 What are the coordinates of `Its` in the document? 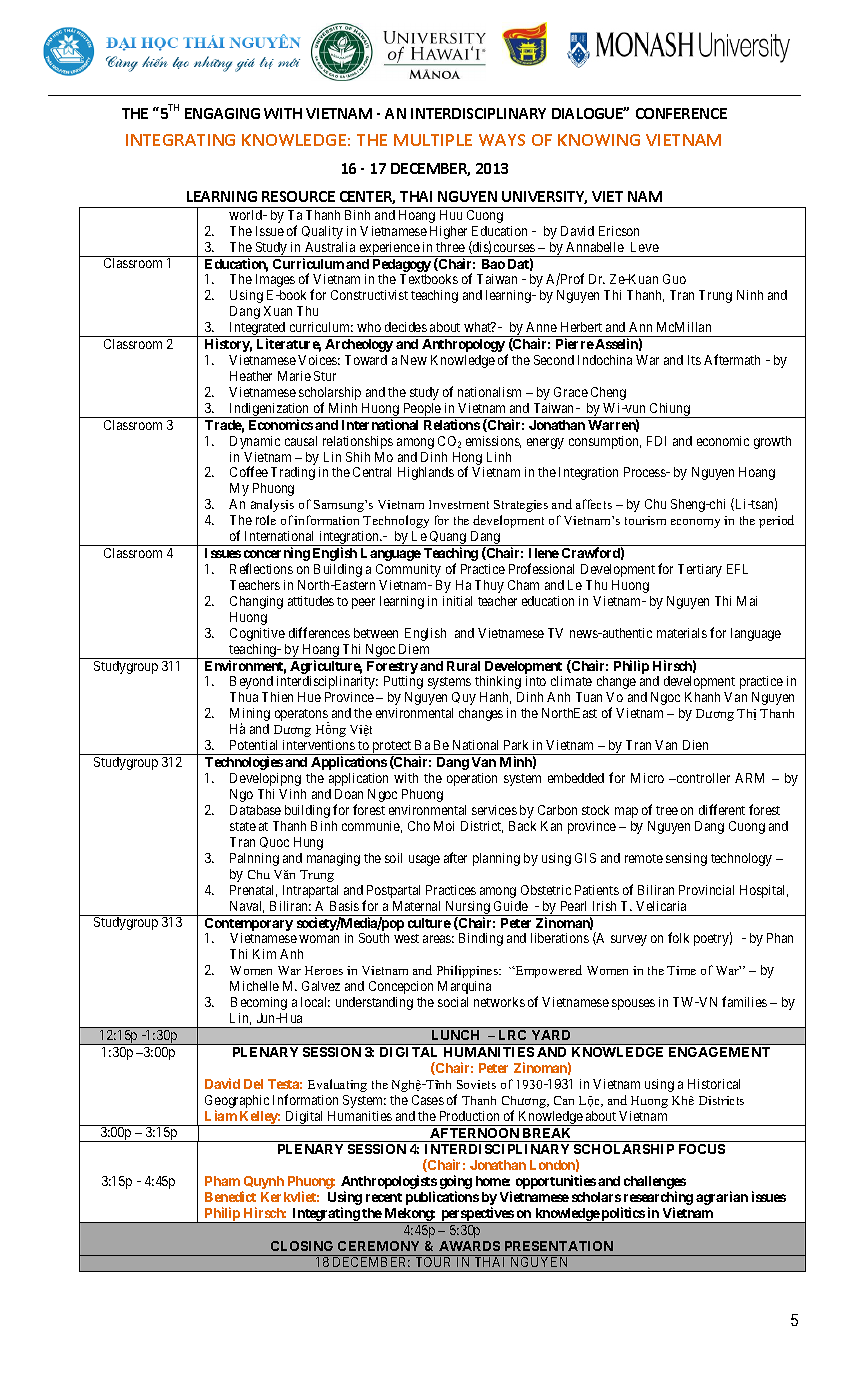 It's located at (694, 360).
